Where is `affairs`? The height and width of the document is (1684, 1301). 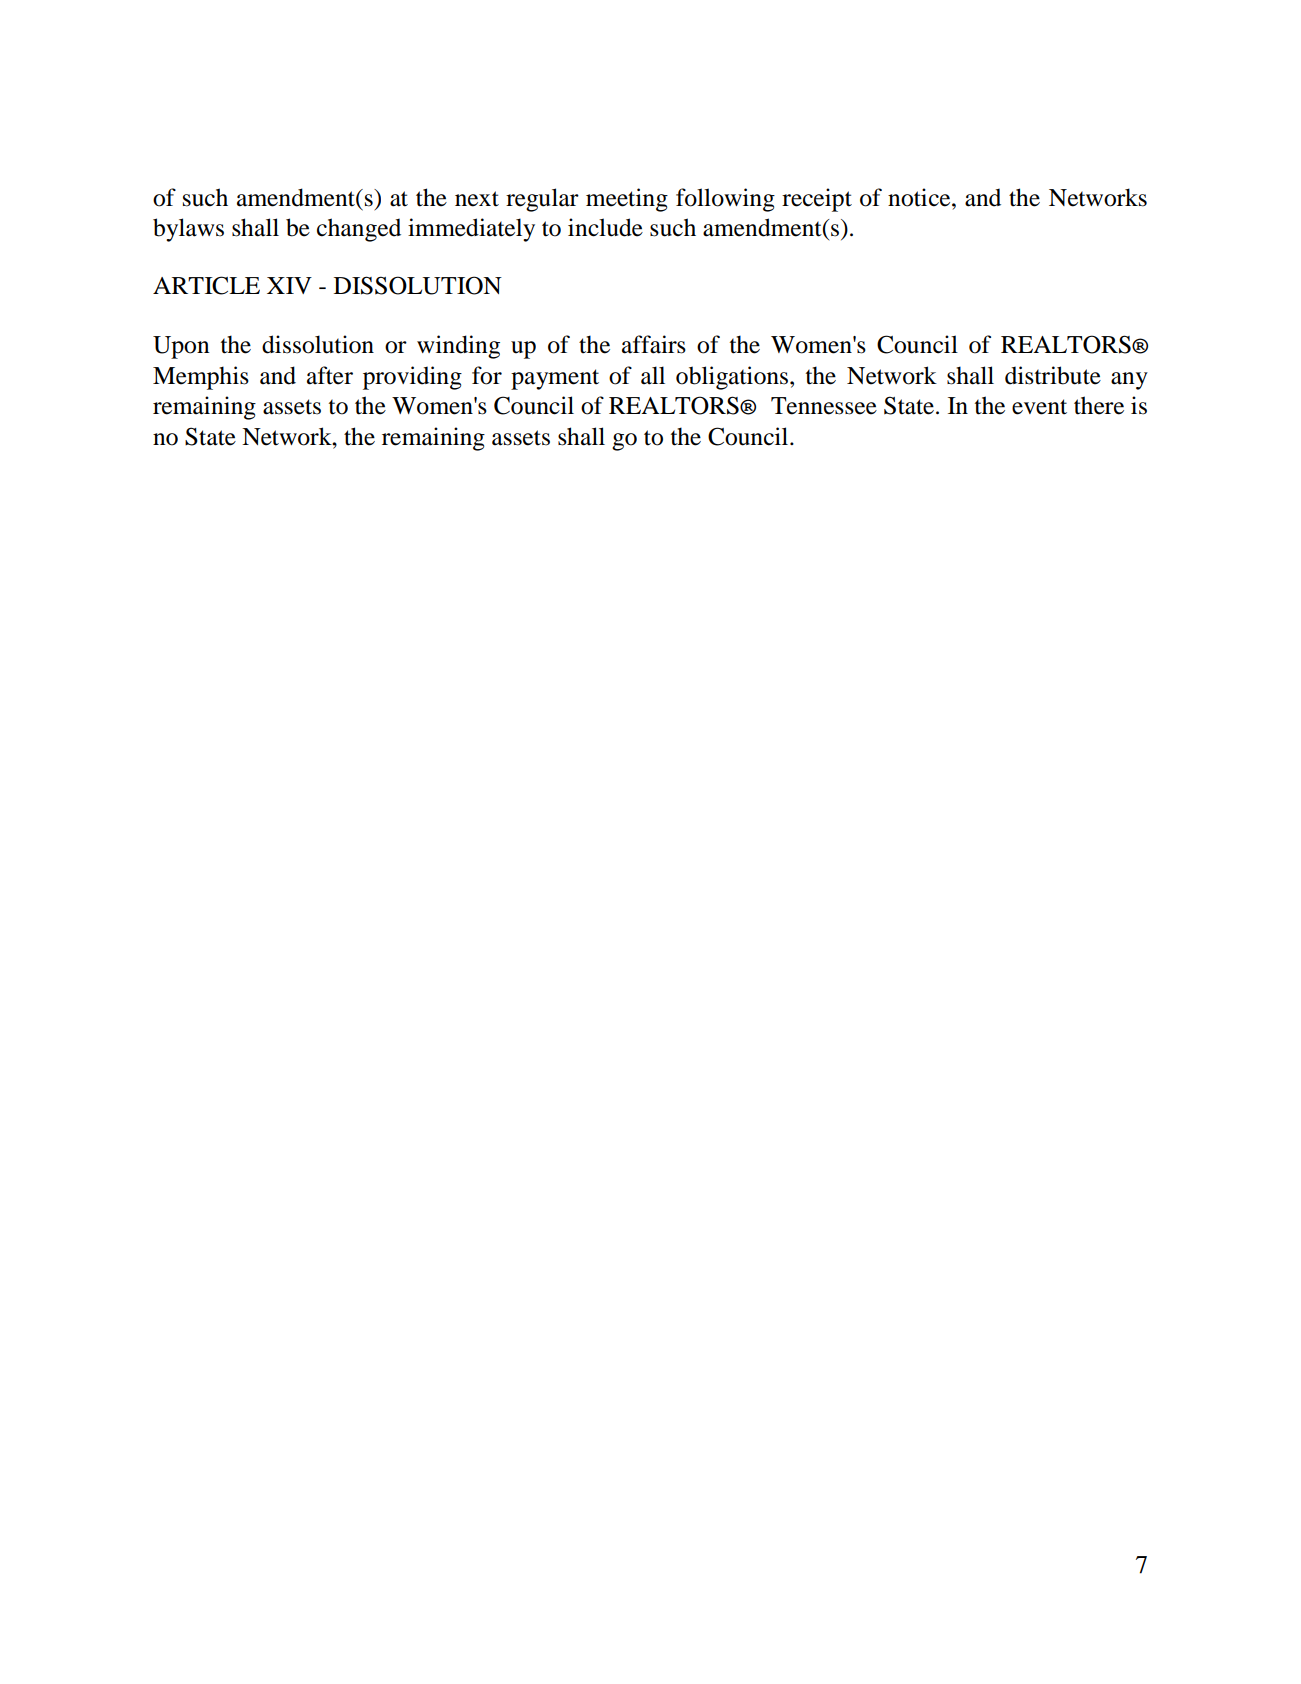 affairs is located at coordinates (654, 344).
